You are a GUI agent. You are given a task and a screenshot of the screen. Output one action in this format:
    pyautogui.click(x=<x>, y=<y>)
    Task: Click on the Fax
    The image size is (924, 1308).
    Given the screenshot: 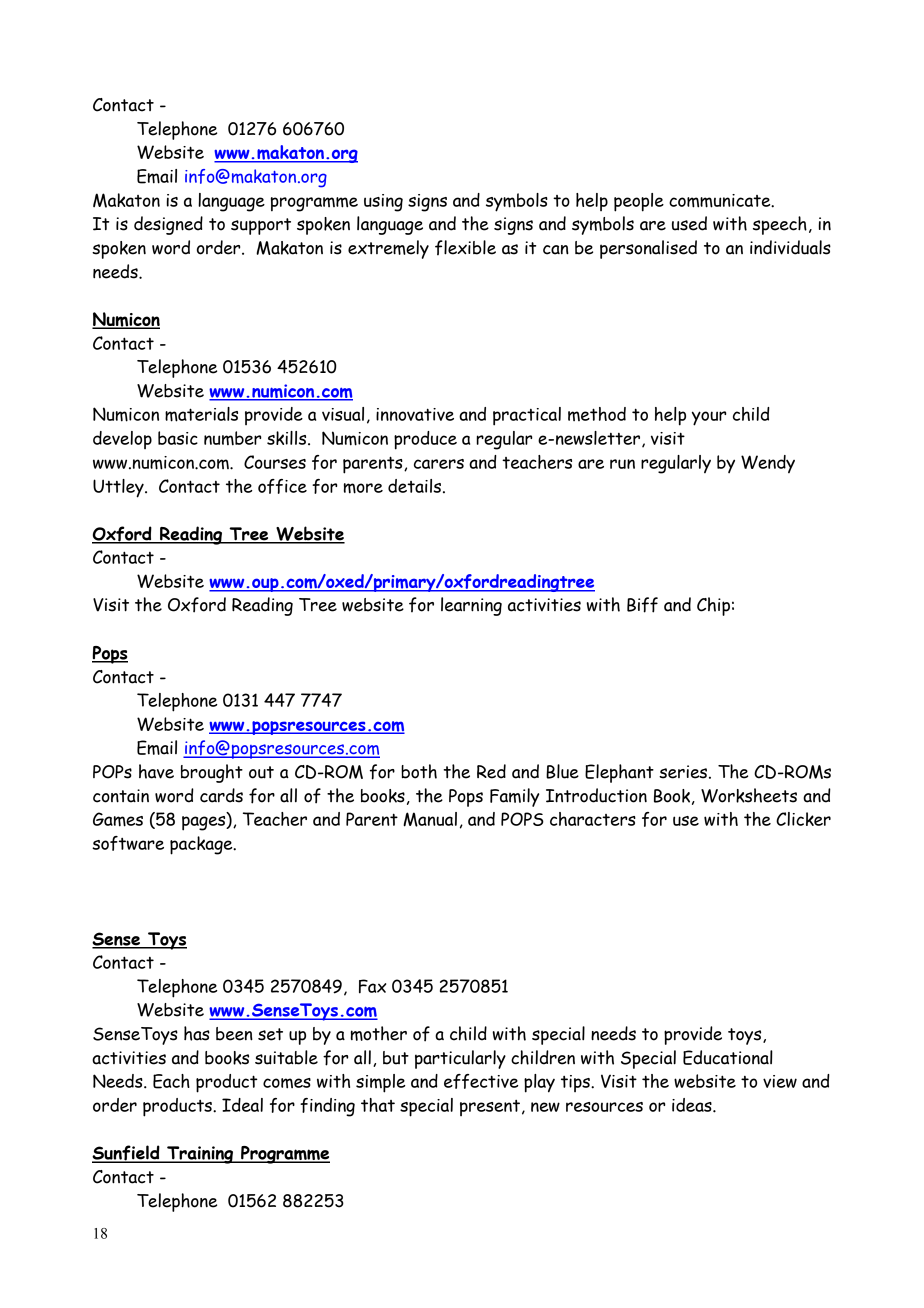 What is the action you would take?
    pyautogui.click(x=372, y=986)
